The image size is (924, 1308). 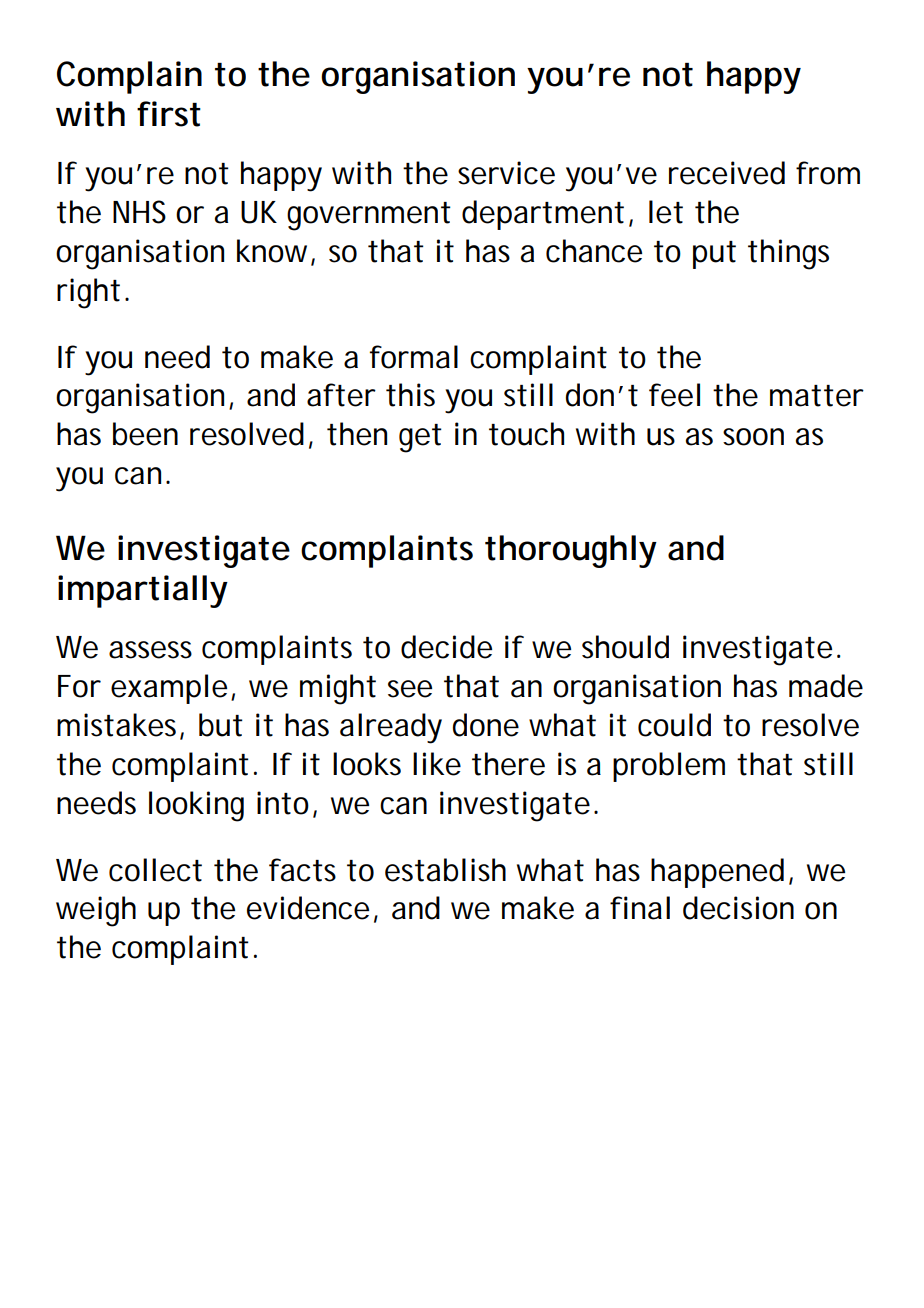 What do you see at coordinates (717, 873) in the document?
I see `happened` at bounding box center [717, 873].
